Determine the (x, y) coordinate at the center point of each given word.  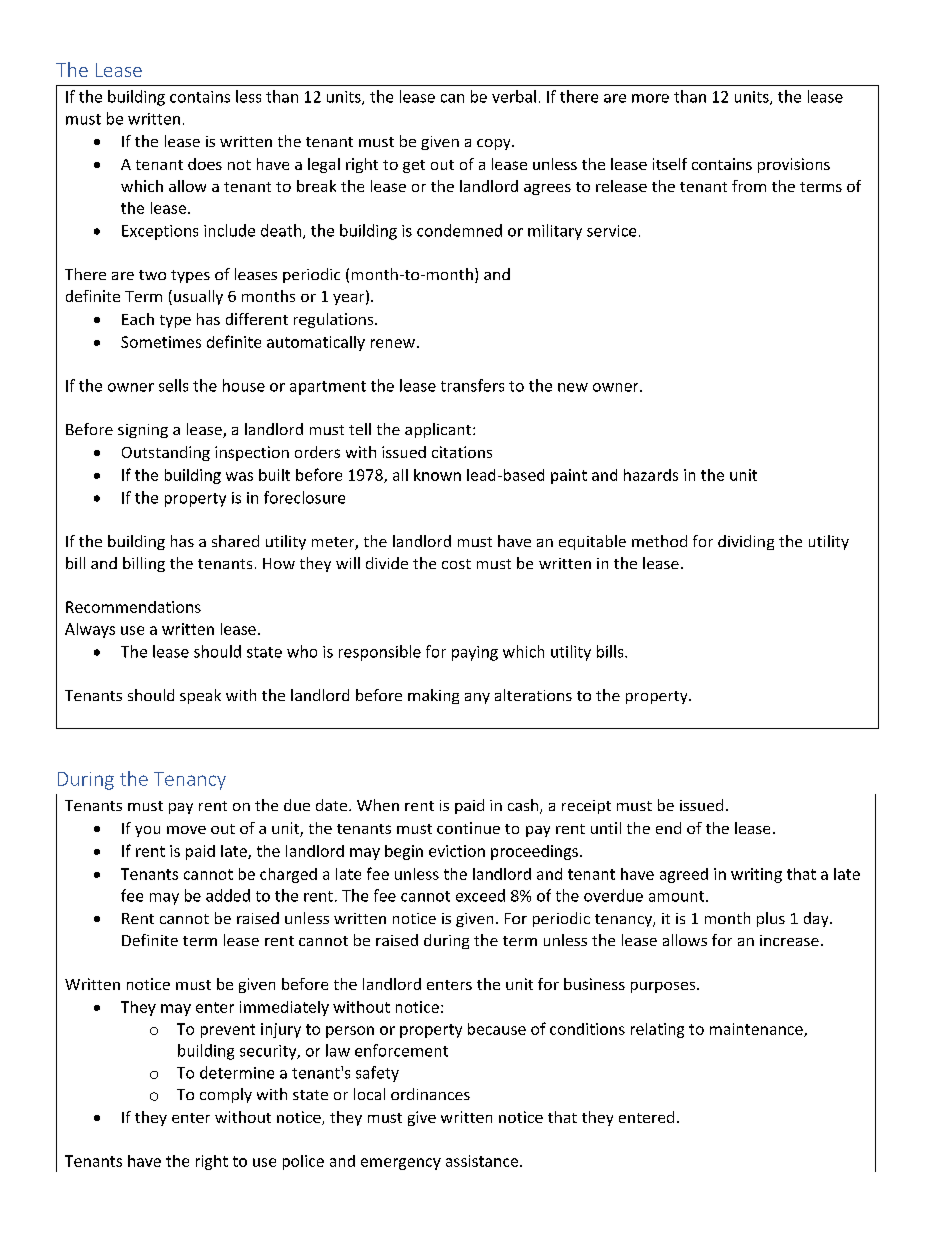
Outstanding (166, 453)
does (205, 164)
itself (670, 164)
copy (495, 144)
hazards (651, 475)
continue (468, 828)
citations (462, 452)
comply (226, 1095)
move (186, 830)
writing (756, 875)
